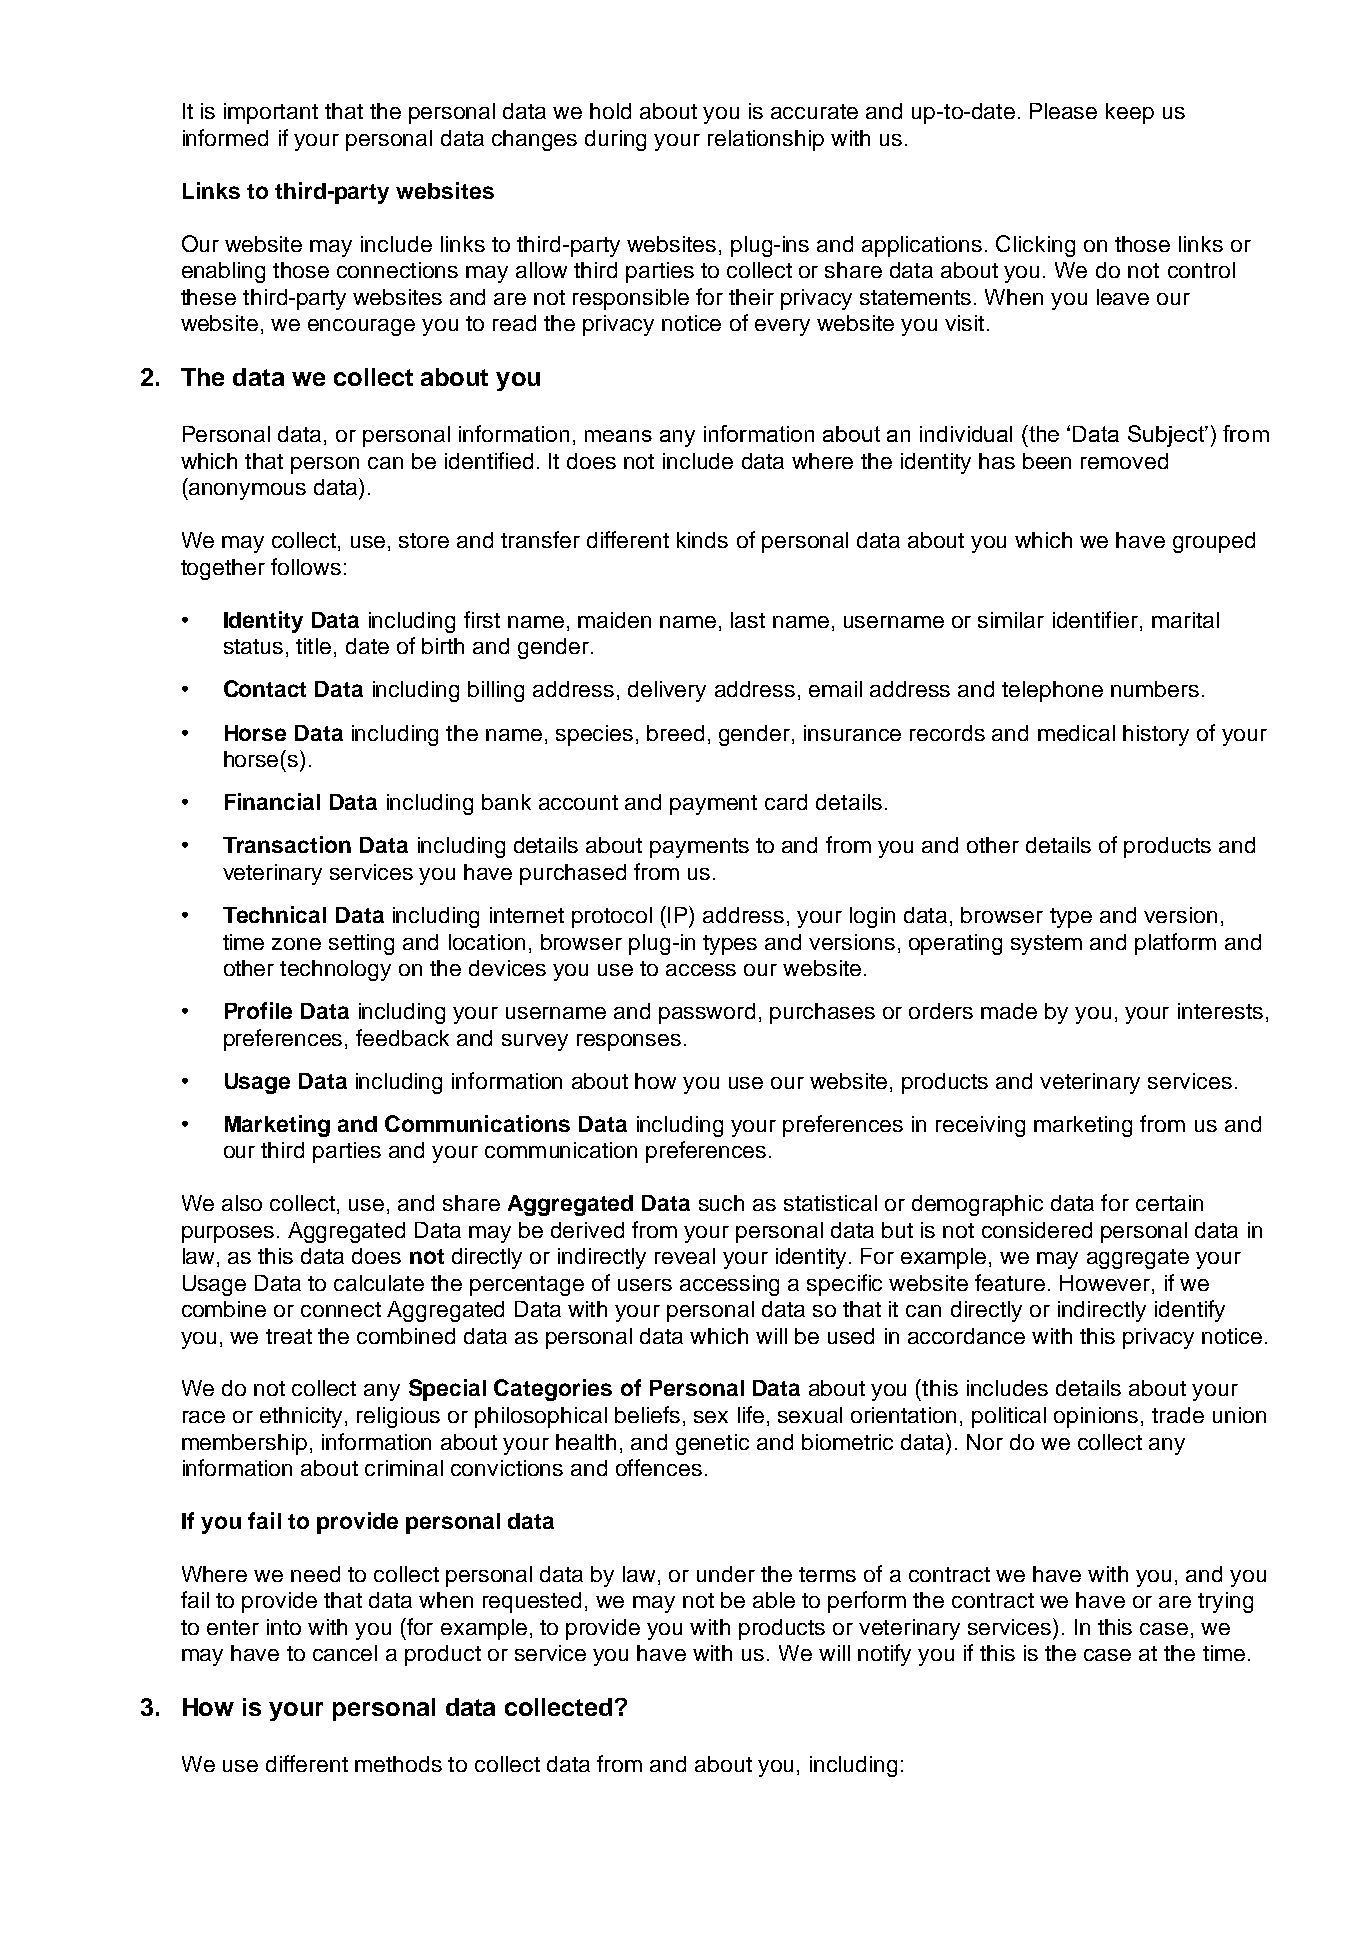  Describe the element at coordinates (271, 113) in the screenshot. I see `important` at that location.
